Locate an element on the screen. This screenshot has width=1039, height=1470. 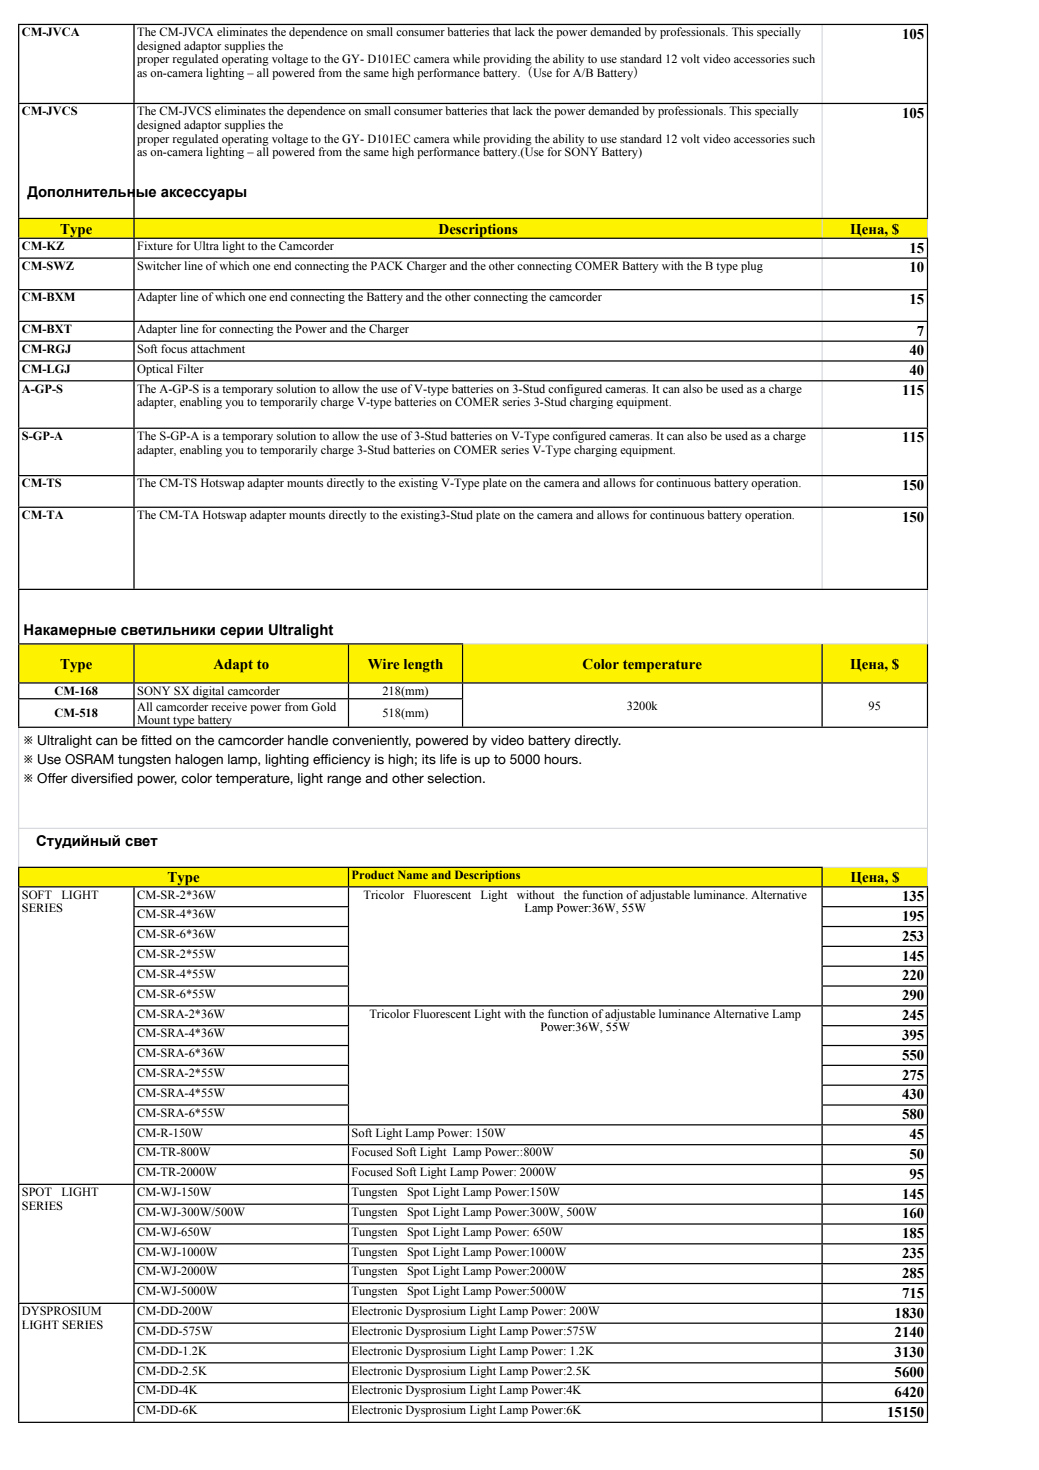
receive is located at coordinates (229, 705).
